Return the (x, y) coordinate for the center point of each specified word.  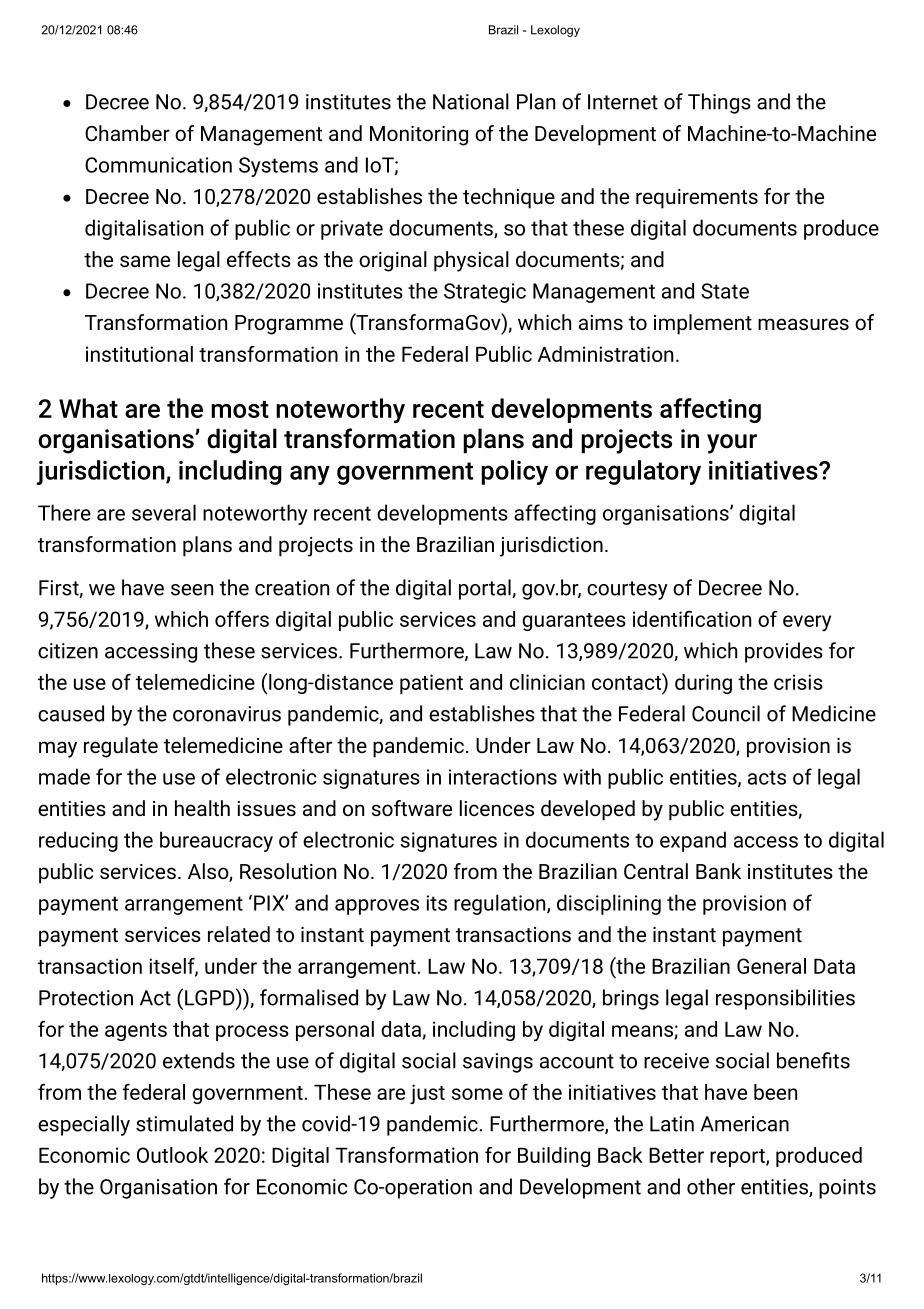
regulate (121, 747)
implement (703, 324)
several (164, 512)
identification (692, 619)
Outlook (172, 1155)
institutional (139, 354)
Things (719, 103)
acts (767, 777)
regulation (501, 904)
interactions (503, 777)
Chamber (127, 133)
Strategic (485, 293)
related (239, 934)
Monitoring (419, 136)
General (771, 966)
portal (486, 589)
